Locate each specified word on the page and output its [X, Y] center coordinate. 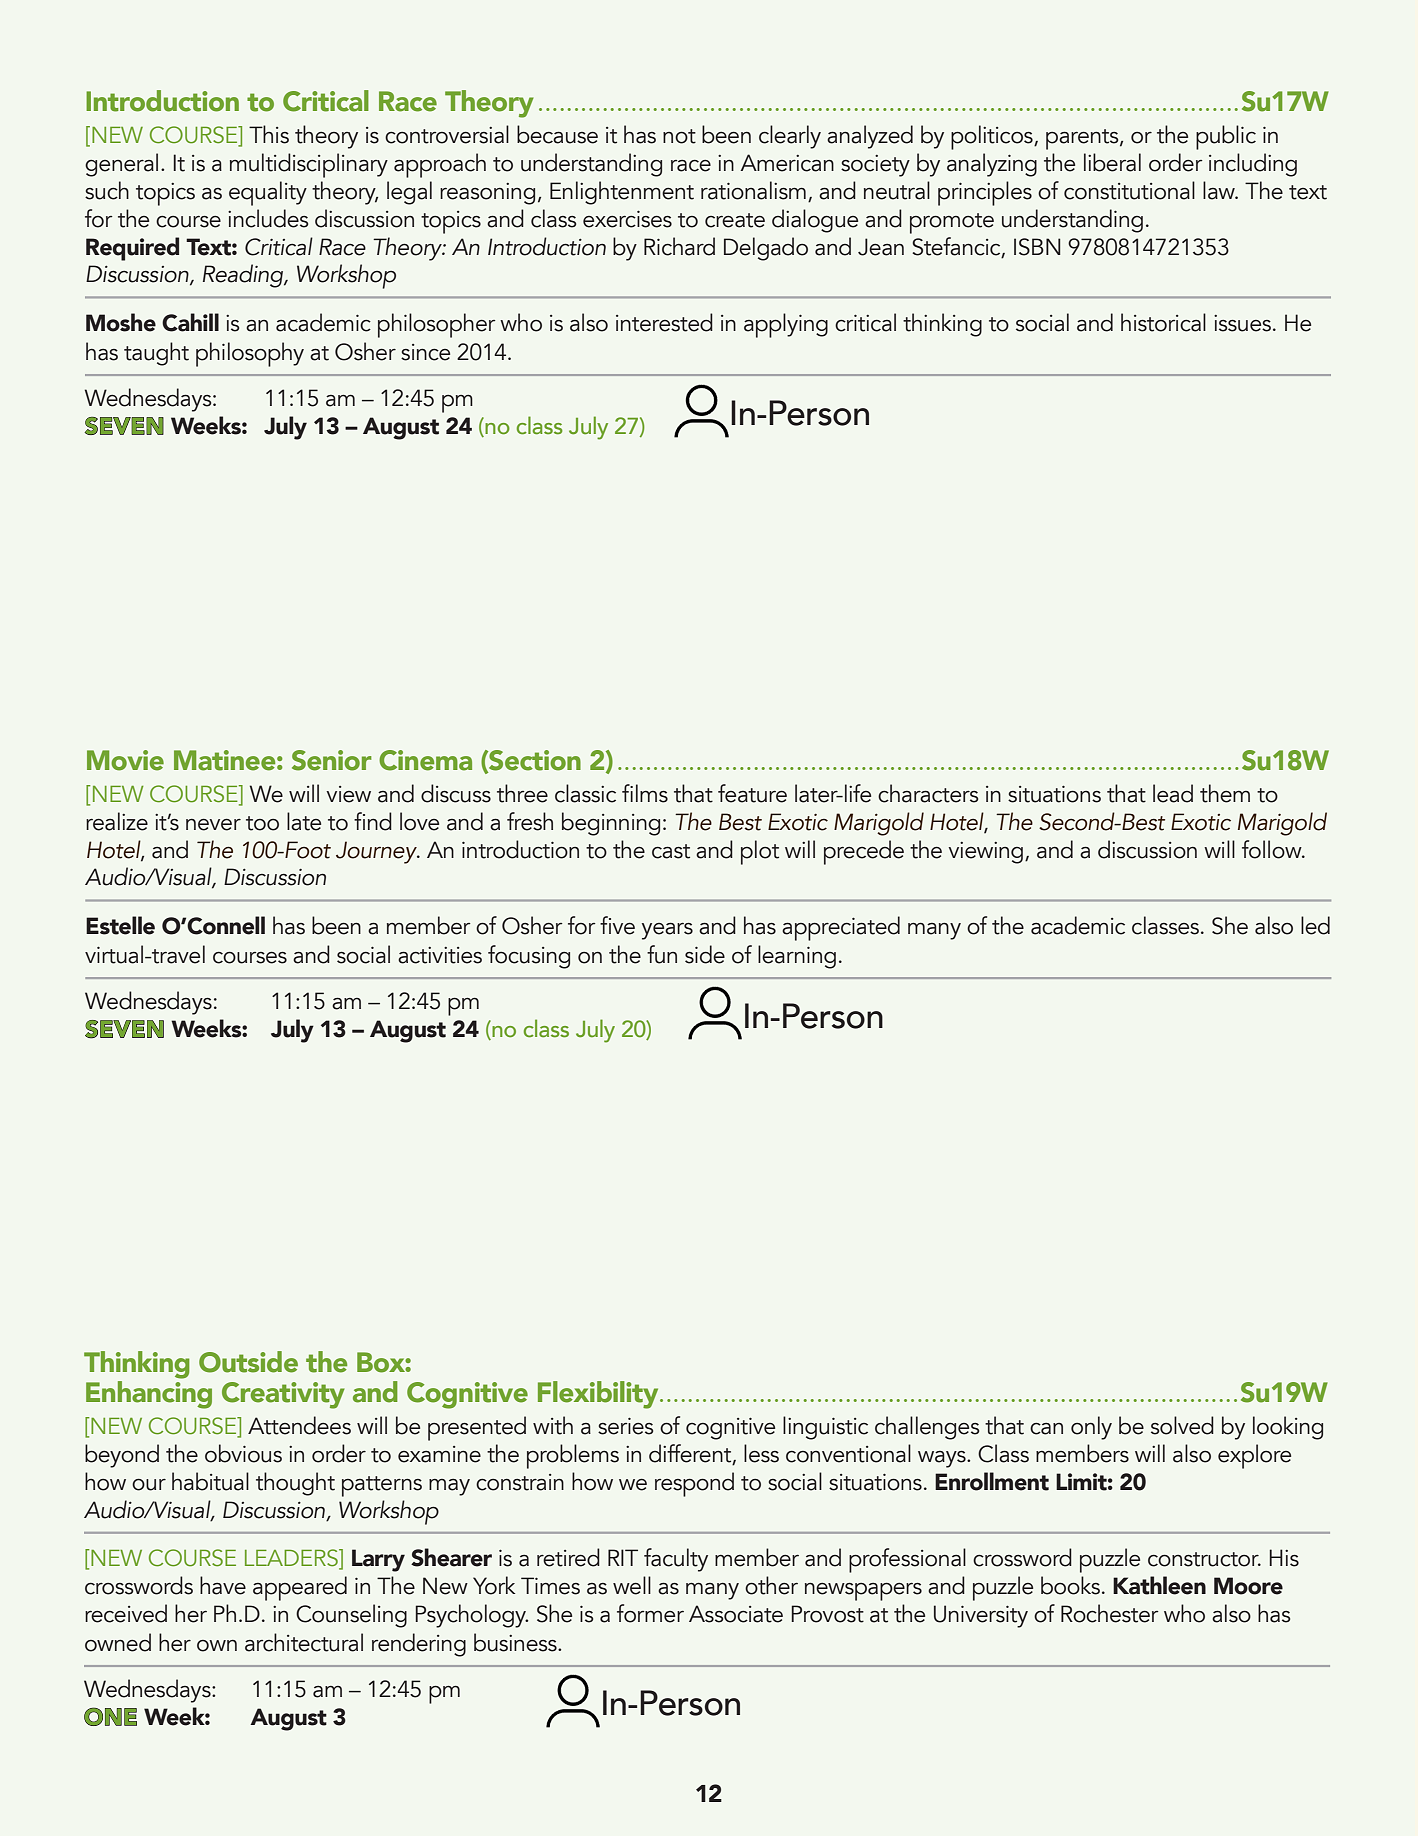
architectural [304, 1642]
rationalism [753, 190]
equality [268, 193]
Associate [736, 1614]
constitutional [1129, 190]
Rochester [1110, 1613]
